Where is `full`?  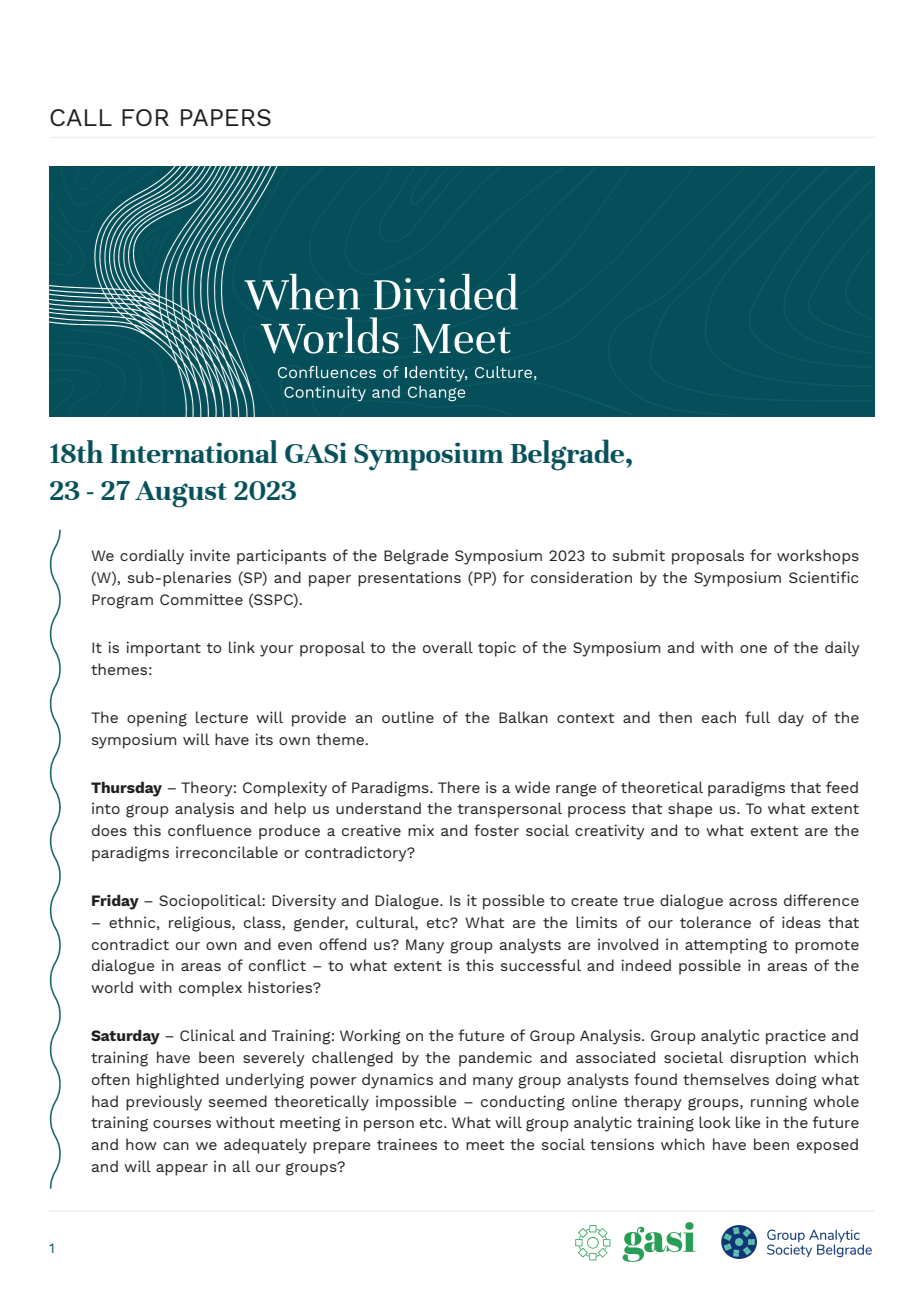
full is located at coordinates (757, 717).
